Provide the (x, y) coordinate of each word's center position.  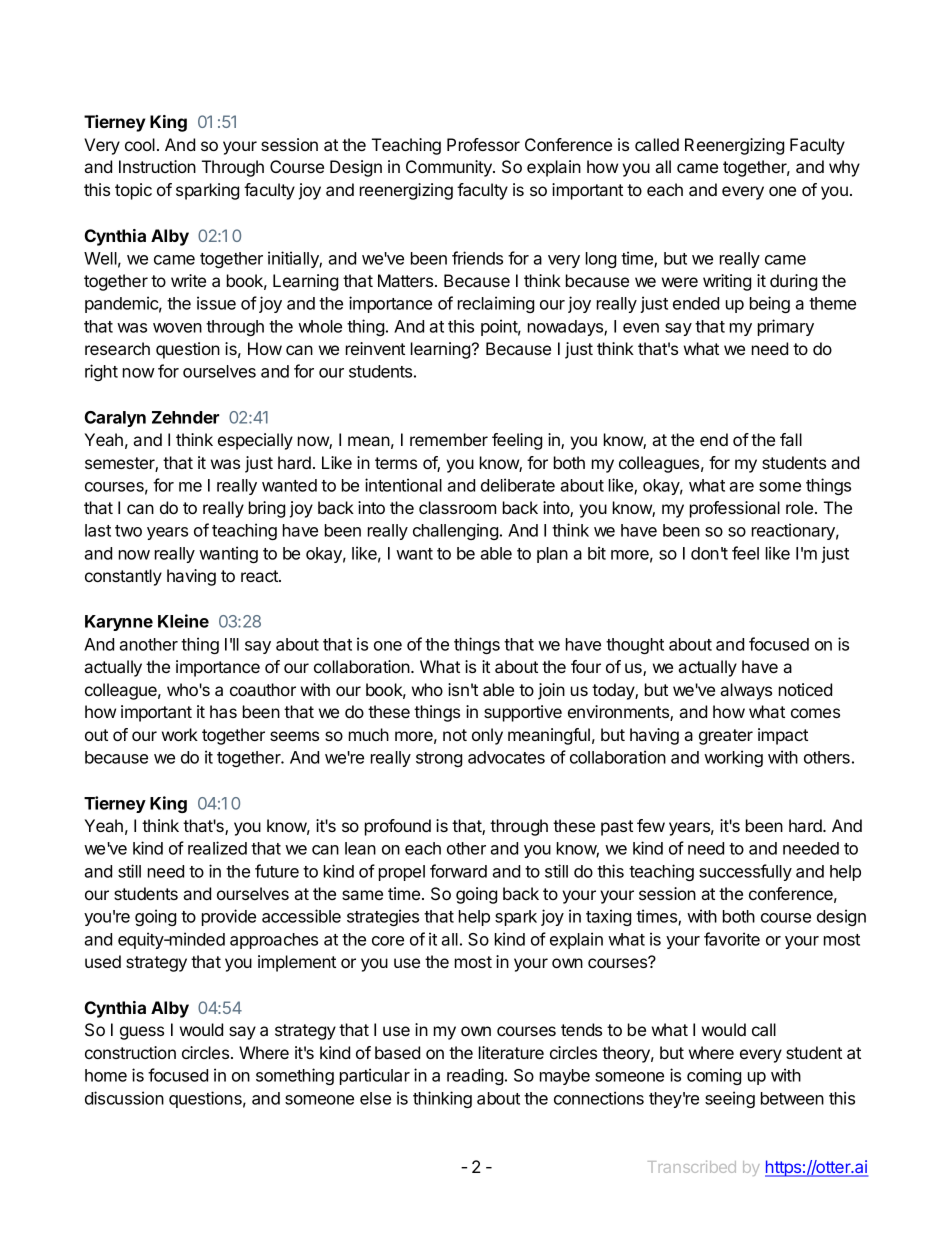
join (551, 691)
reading (475, 1076)
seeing (730, 1099)
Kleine (183, 621)
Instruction (157, 166)
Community (450, 168)
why (844, 168)
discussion (124, 1098)
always (746, 691)
